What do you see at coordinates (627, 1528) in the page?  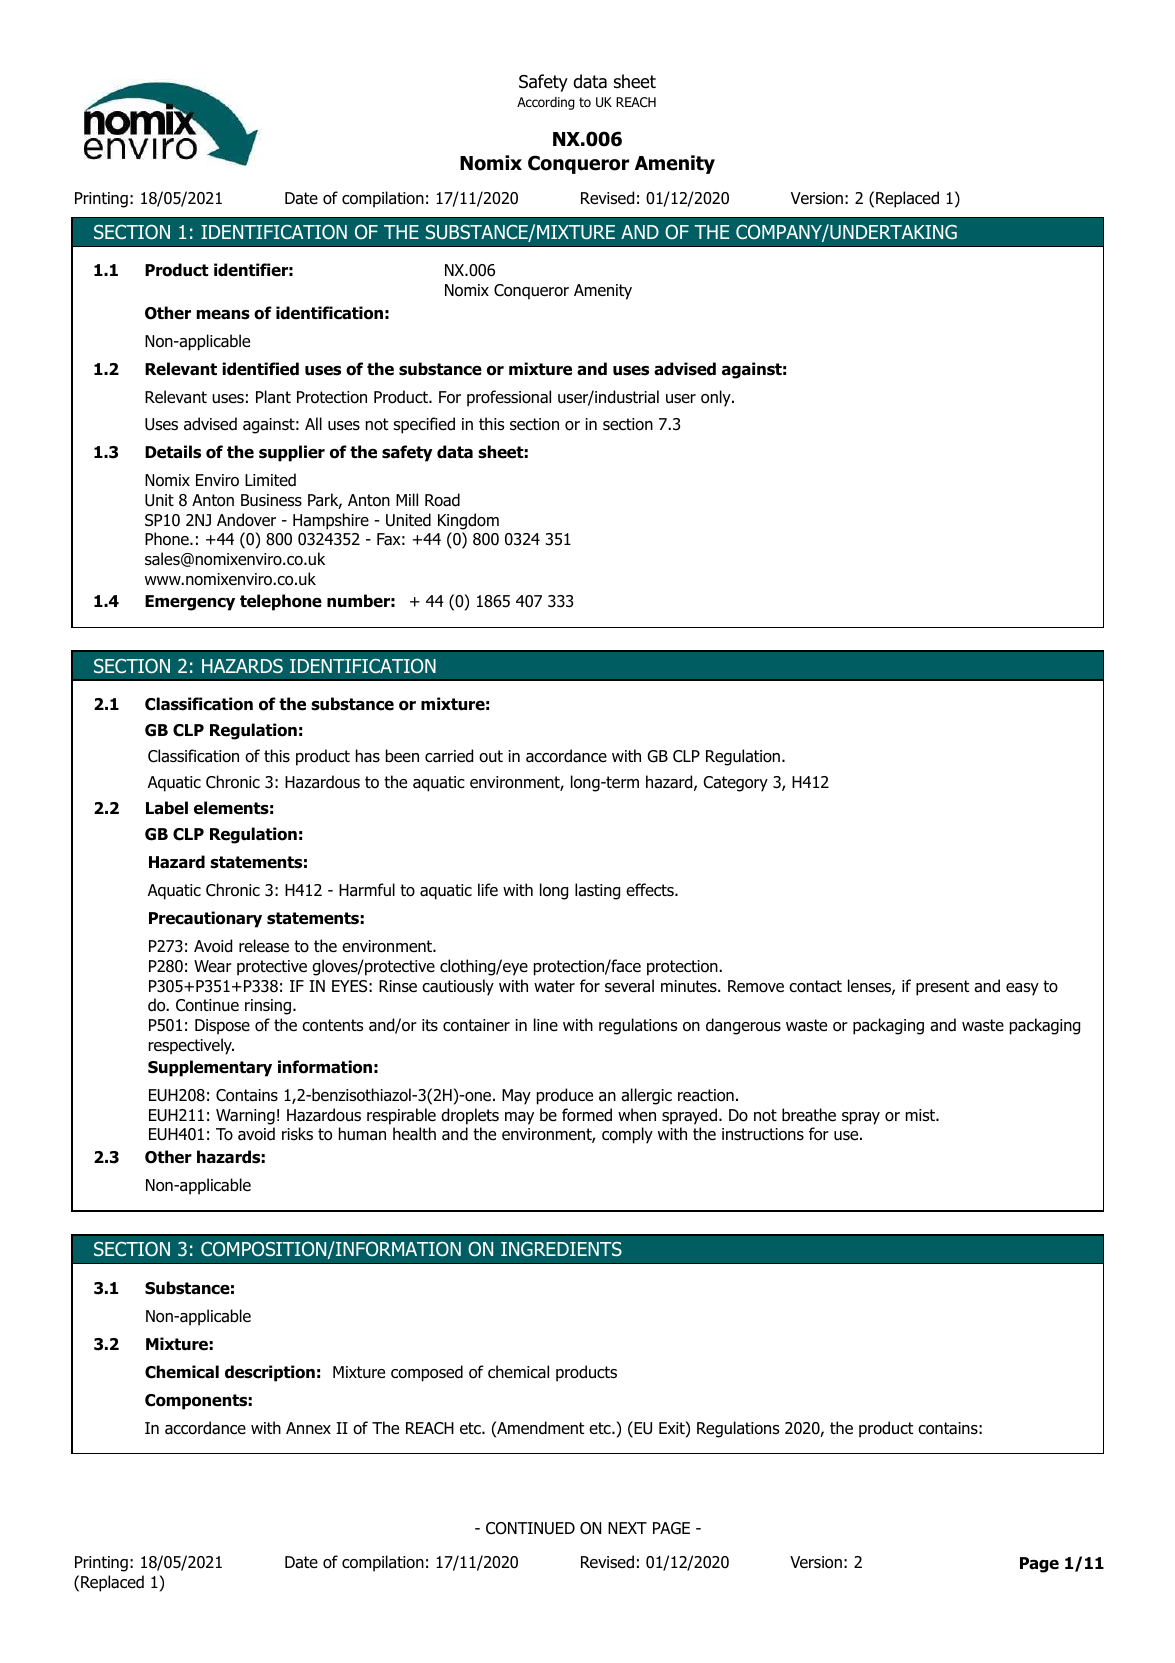 I see `NEXT` at bounding box center [627, 1528].
